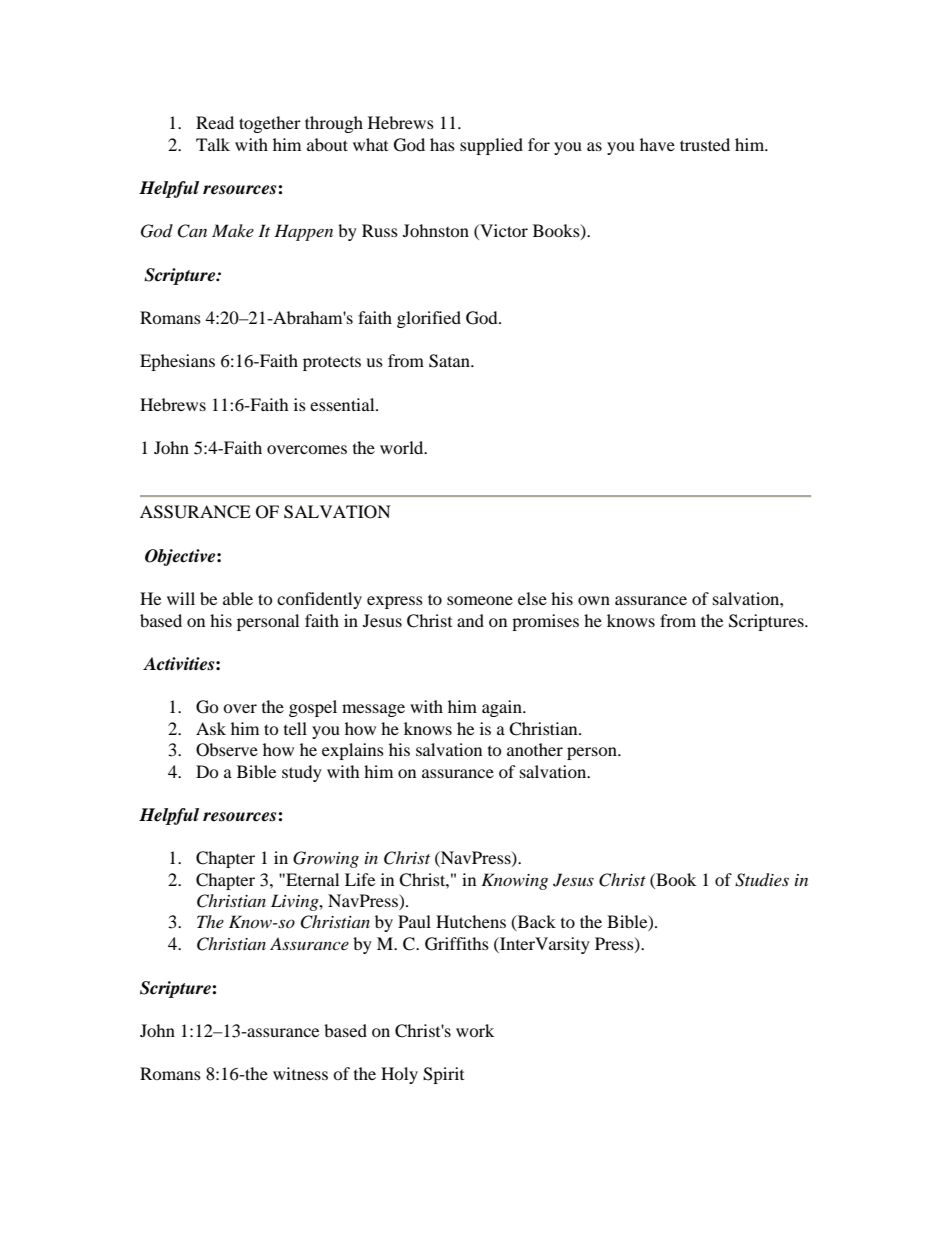  Describe the element at coordinates (213, 144) in the image. I see `Talk` at that location.
